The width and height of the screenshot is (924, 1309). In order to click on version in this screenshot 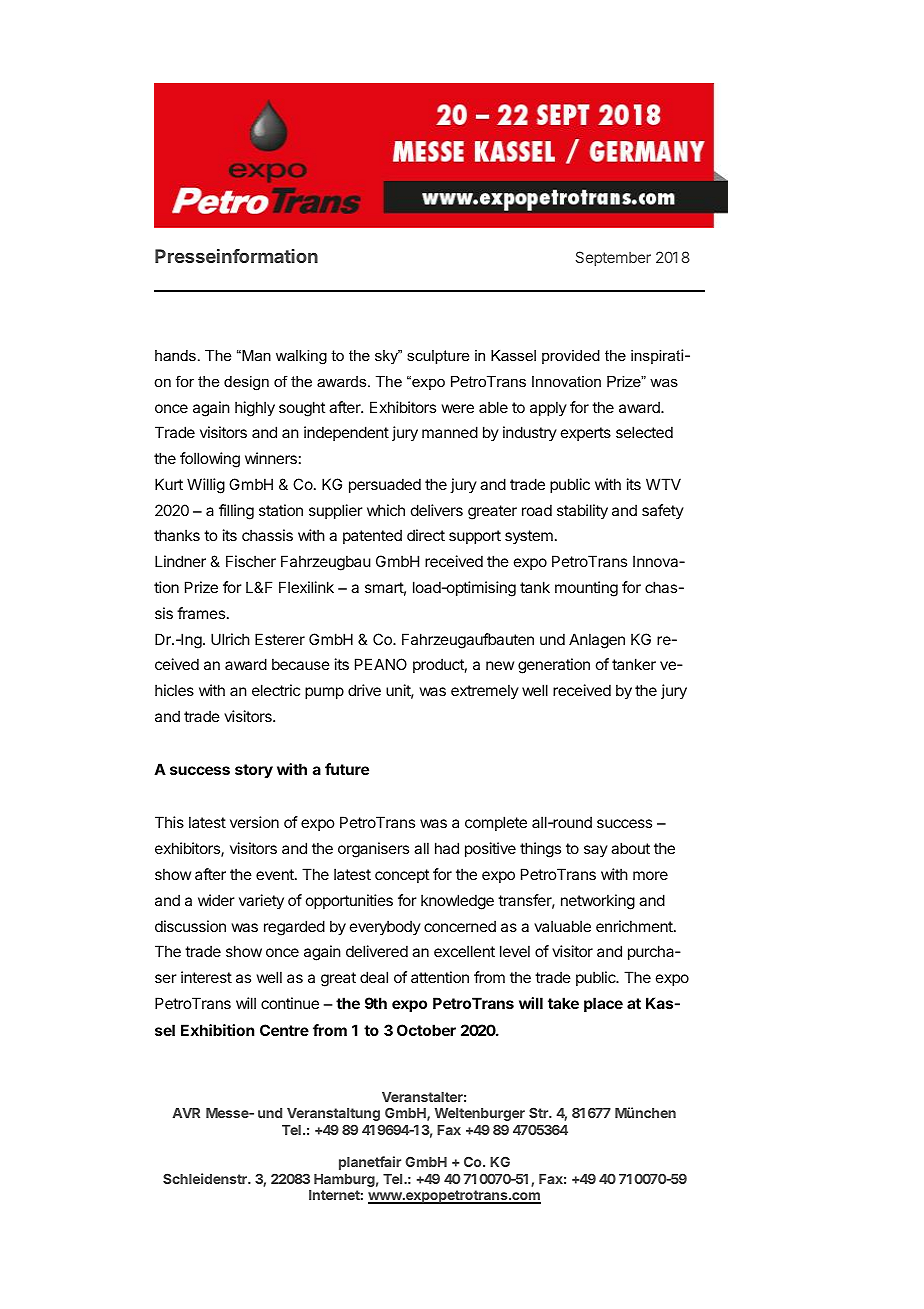, I will do `click(254, 822)`.
